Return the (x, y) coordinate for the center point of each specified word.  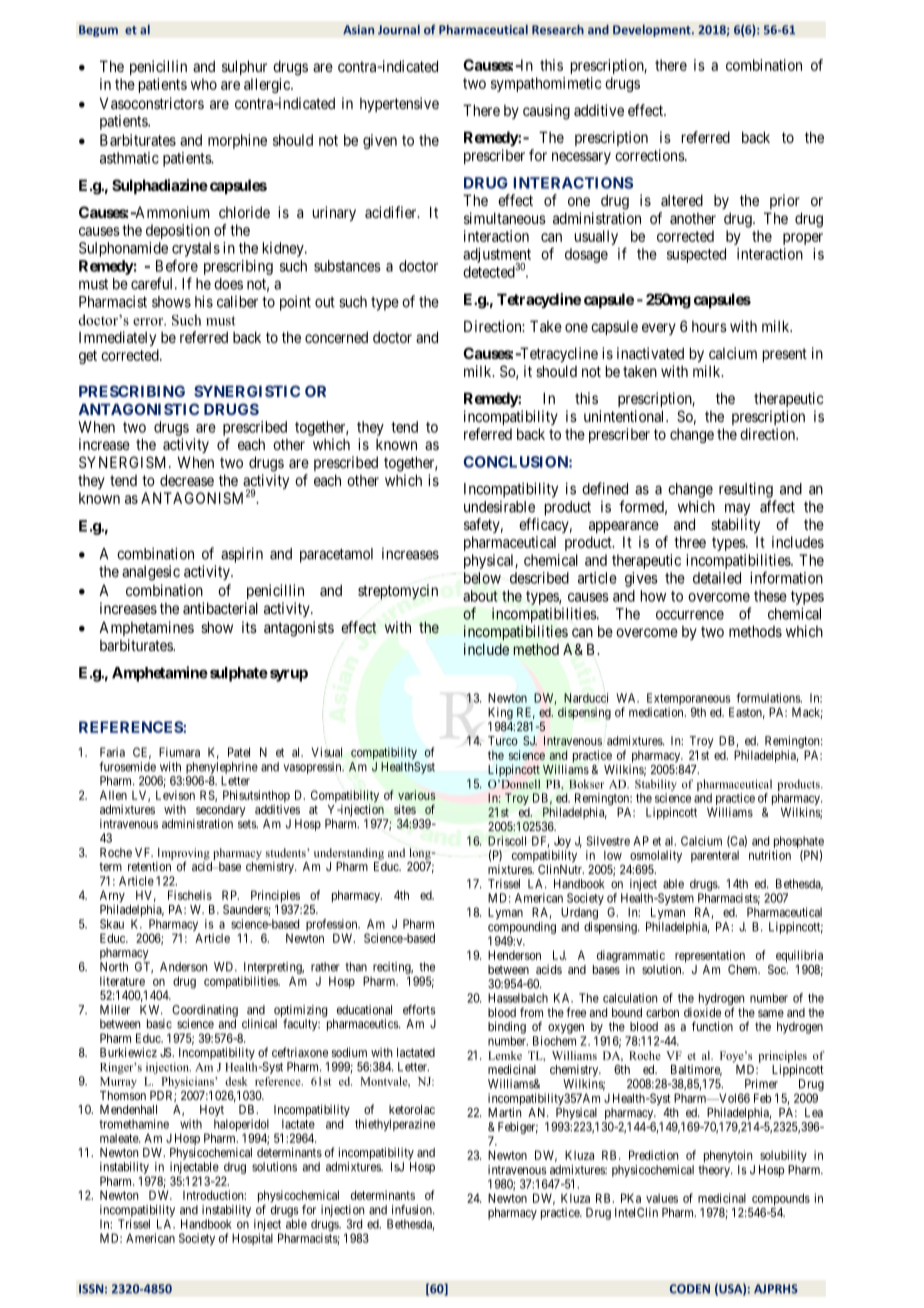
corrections (650, 155)
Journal (399, 29)
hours (709, 326)
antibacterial (220, 608)
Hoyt (212, 1111)
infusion (413, 1210)
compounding (522, 928)
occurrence (690, 615)
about (480, 596)
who (204, 84)
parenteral (715, 856)
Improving (184, 855)
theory (715, 1171)
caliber (237, 302)
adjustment (497, 256)
